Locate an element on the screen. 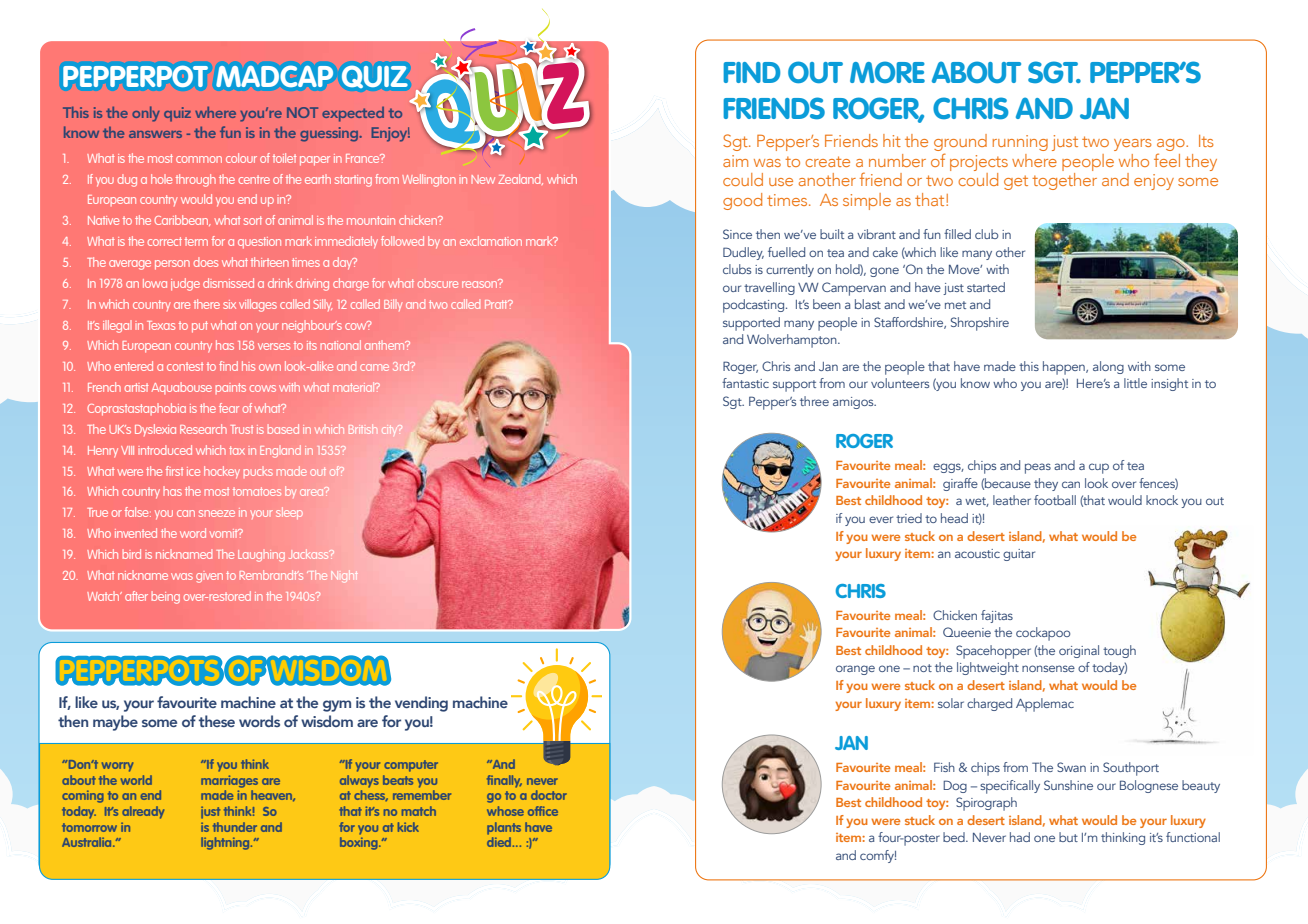  given is located at coordinates (209, 578).
